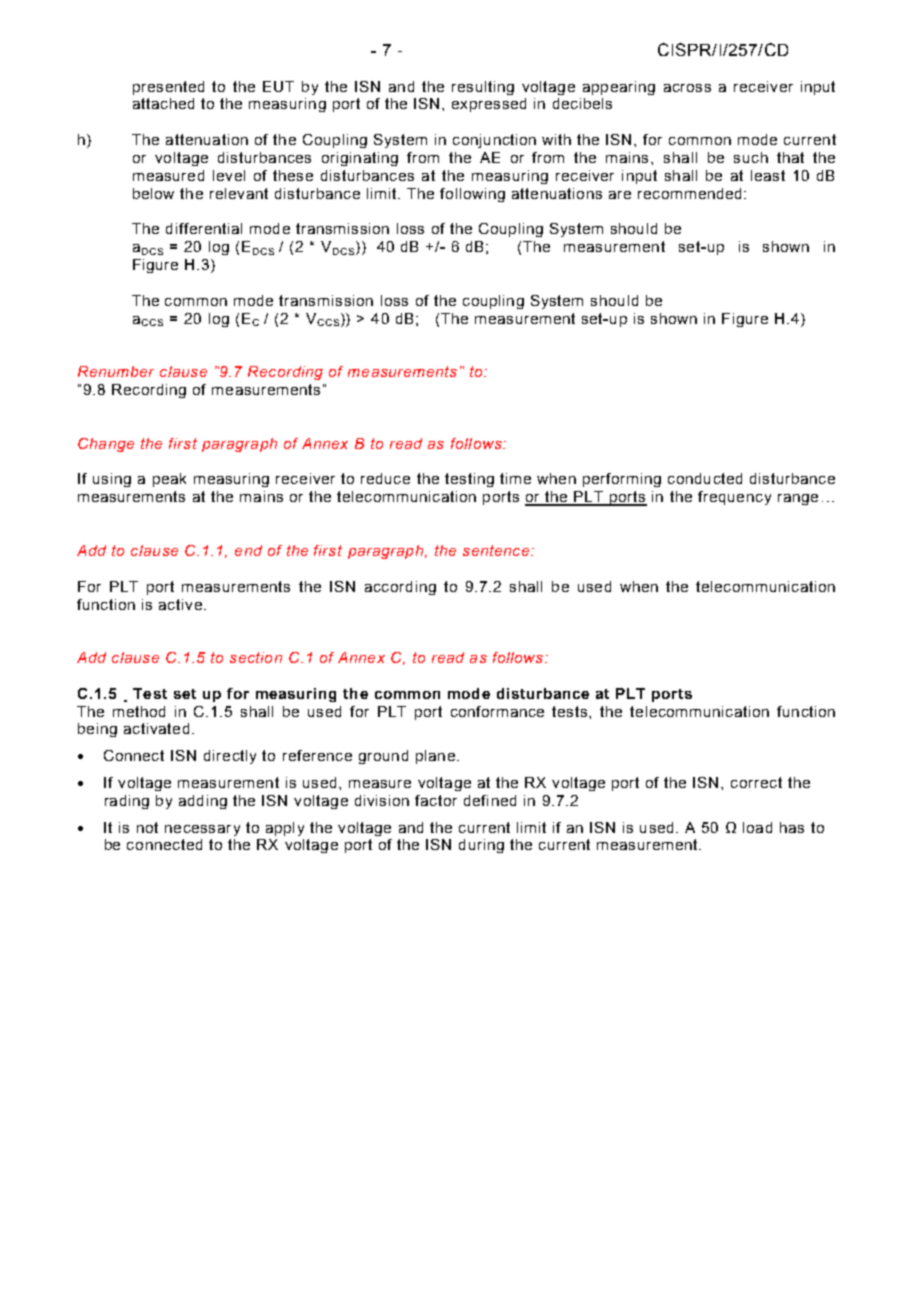 This screenshot has height=1308, width=924. I want to click on active, so click(180, 604).
